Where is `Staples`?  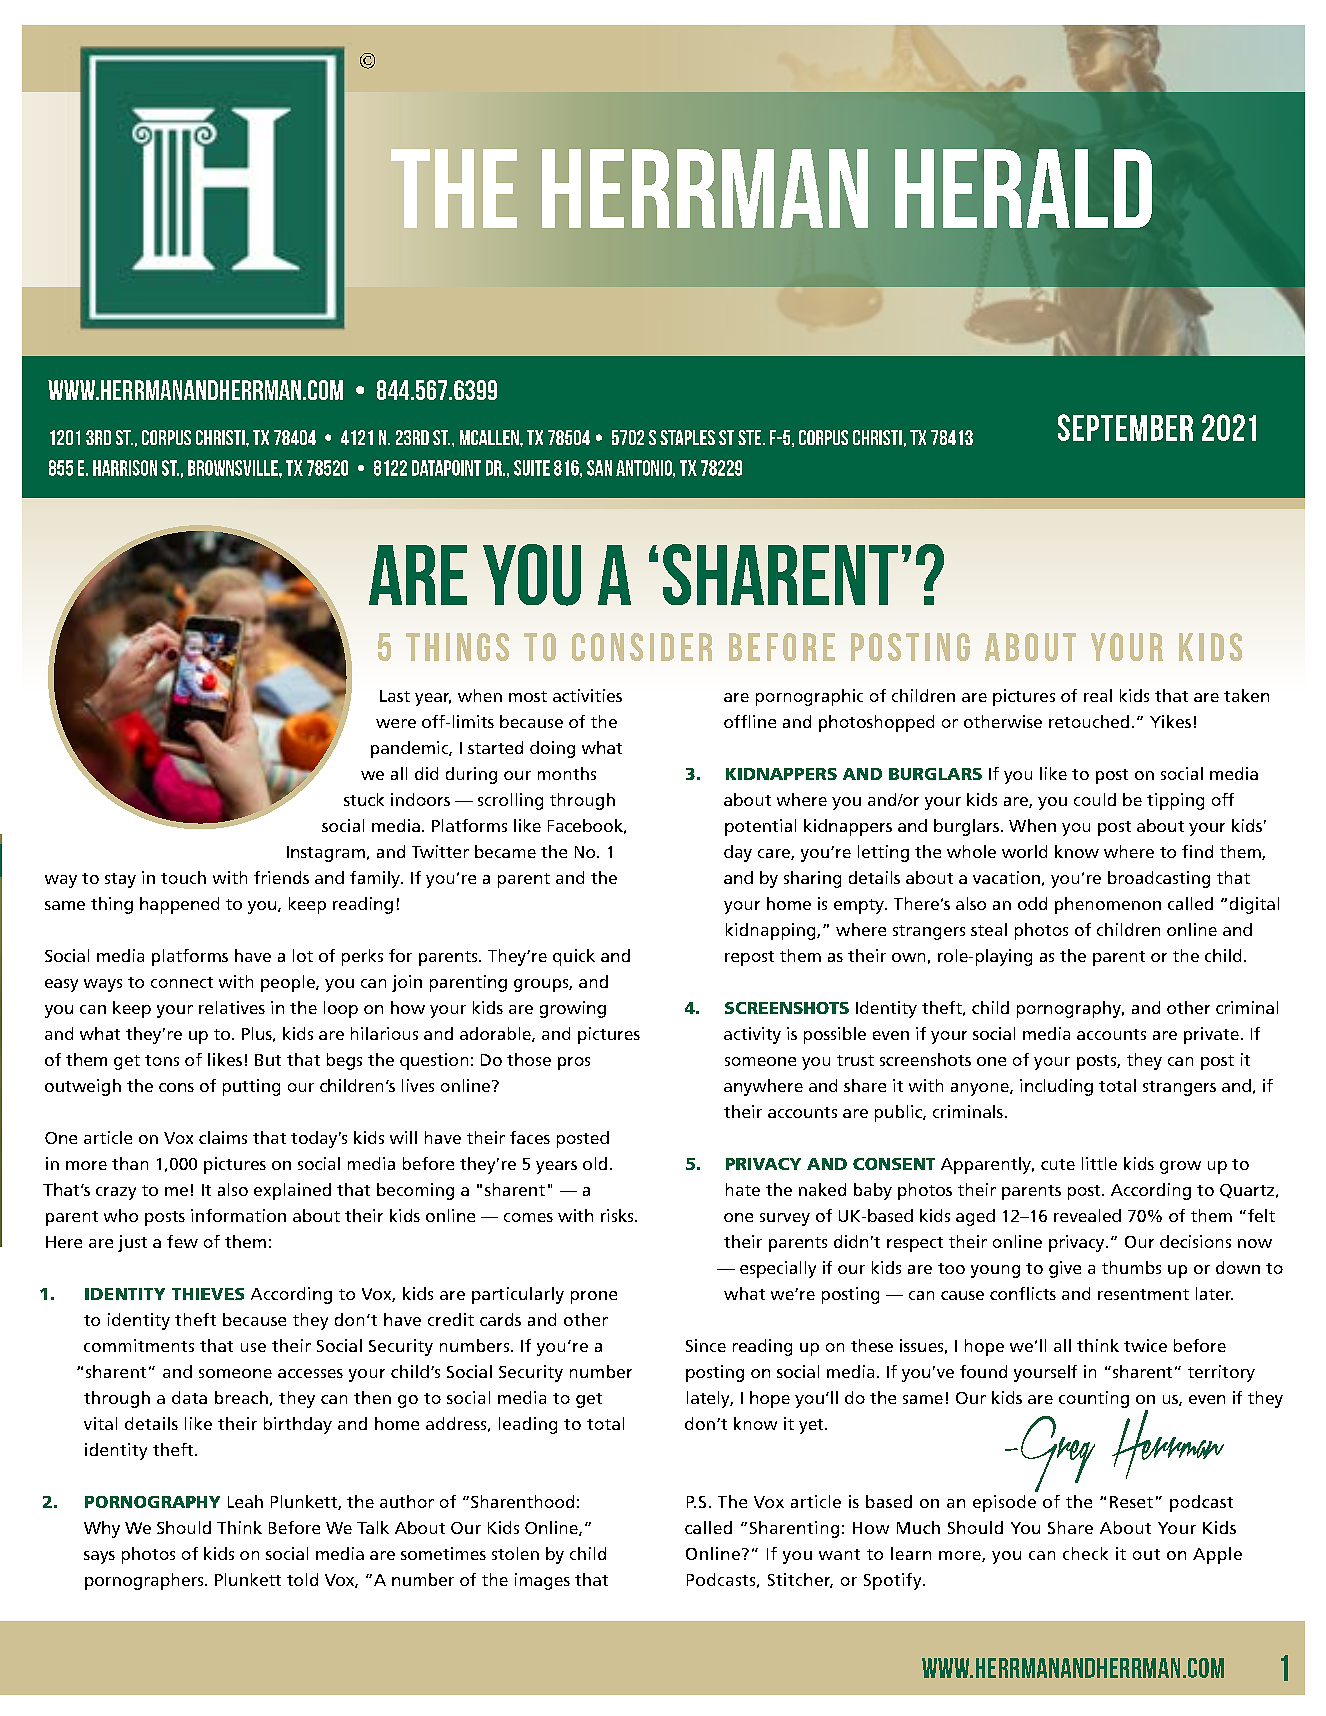 Staples is located at coordinates (687, 437).
